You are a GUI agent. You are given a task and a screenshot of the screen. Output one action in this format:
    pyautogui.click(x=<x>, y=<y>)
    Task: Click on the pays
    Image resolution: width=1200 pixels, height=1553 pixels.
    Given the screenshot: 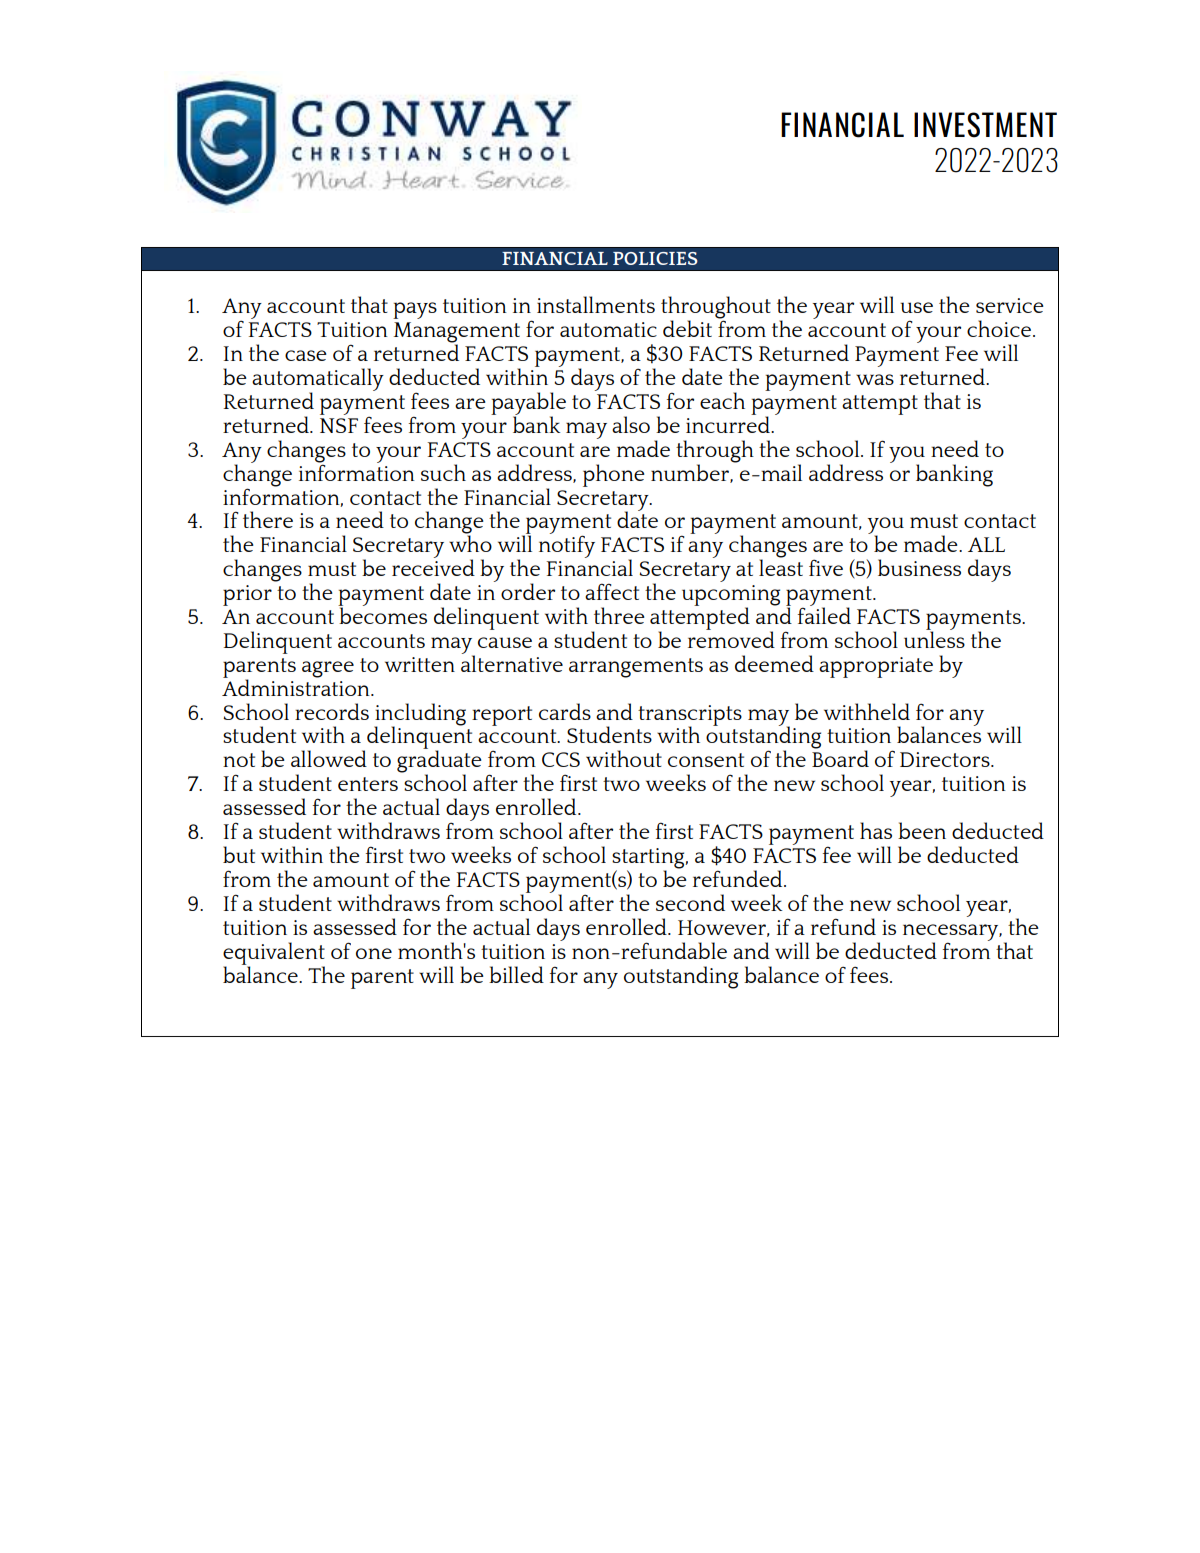 What is the action you would take?
    pyautogui.click(x=415, y=310)
